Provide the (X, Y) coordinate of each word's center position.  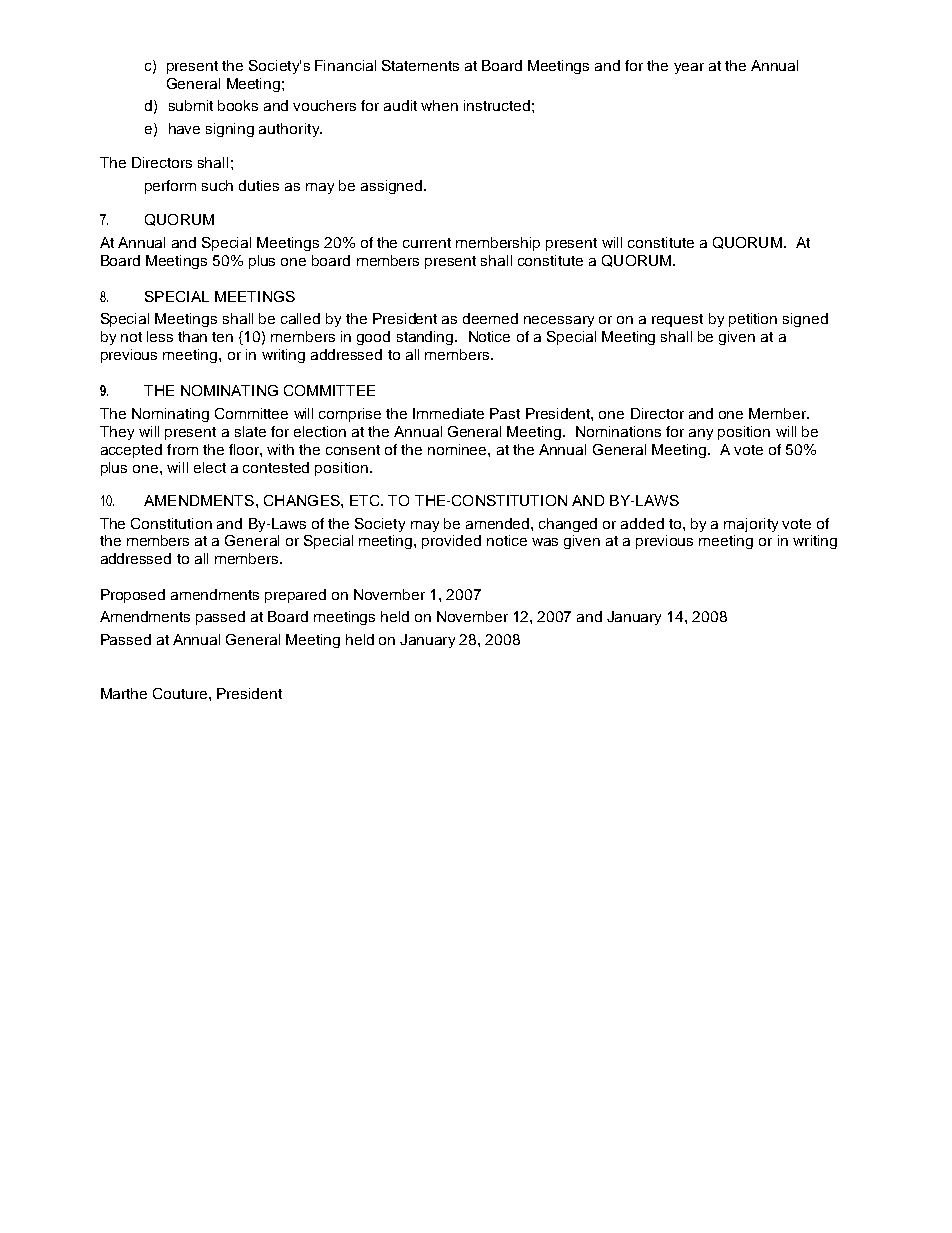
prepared (295, 596)
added (642, 523)
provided (451, 542)
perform (170, 187)
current (427, 243)
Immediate (448, 413)
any (701, 434)
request (677, 320)
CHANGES (303, 500)
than (192, 336)
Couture (181, 693)
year (689, 68)
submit (191, 105)
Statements (420, 65)
